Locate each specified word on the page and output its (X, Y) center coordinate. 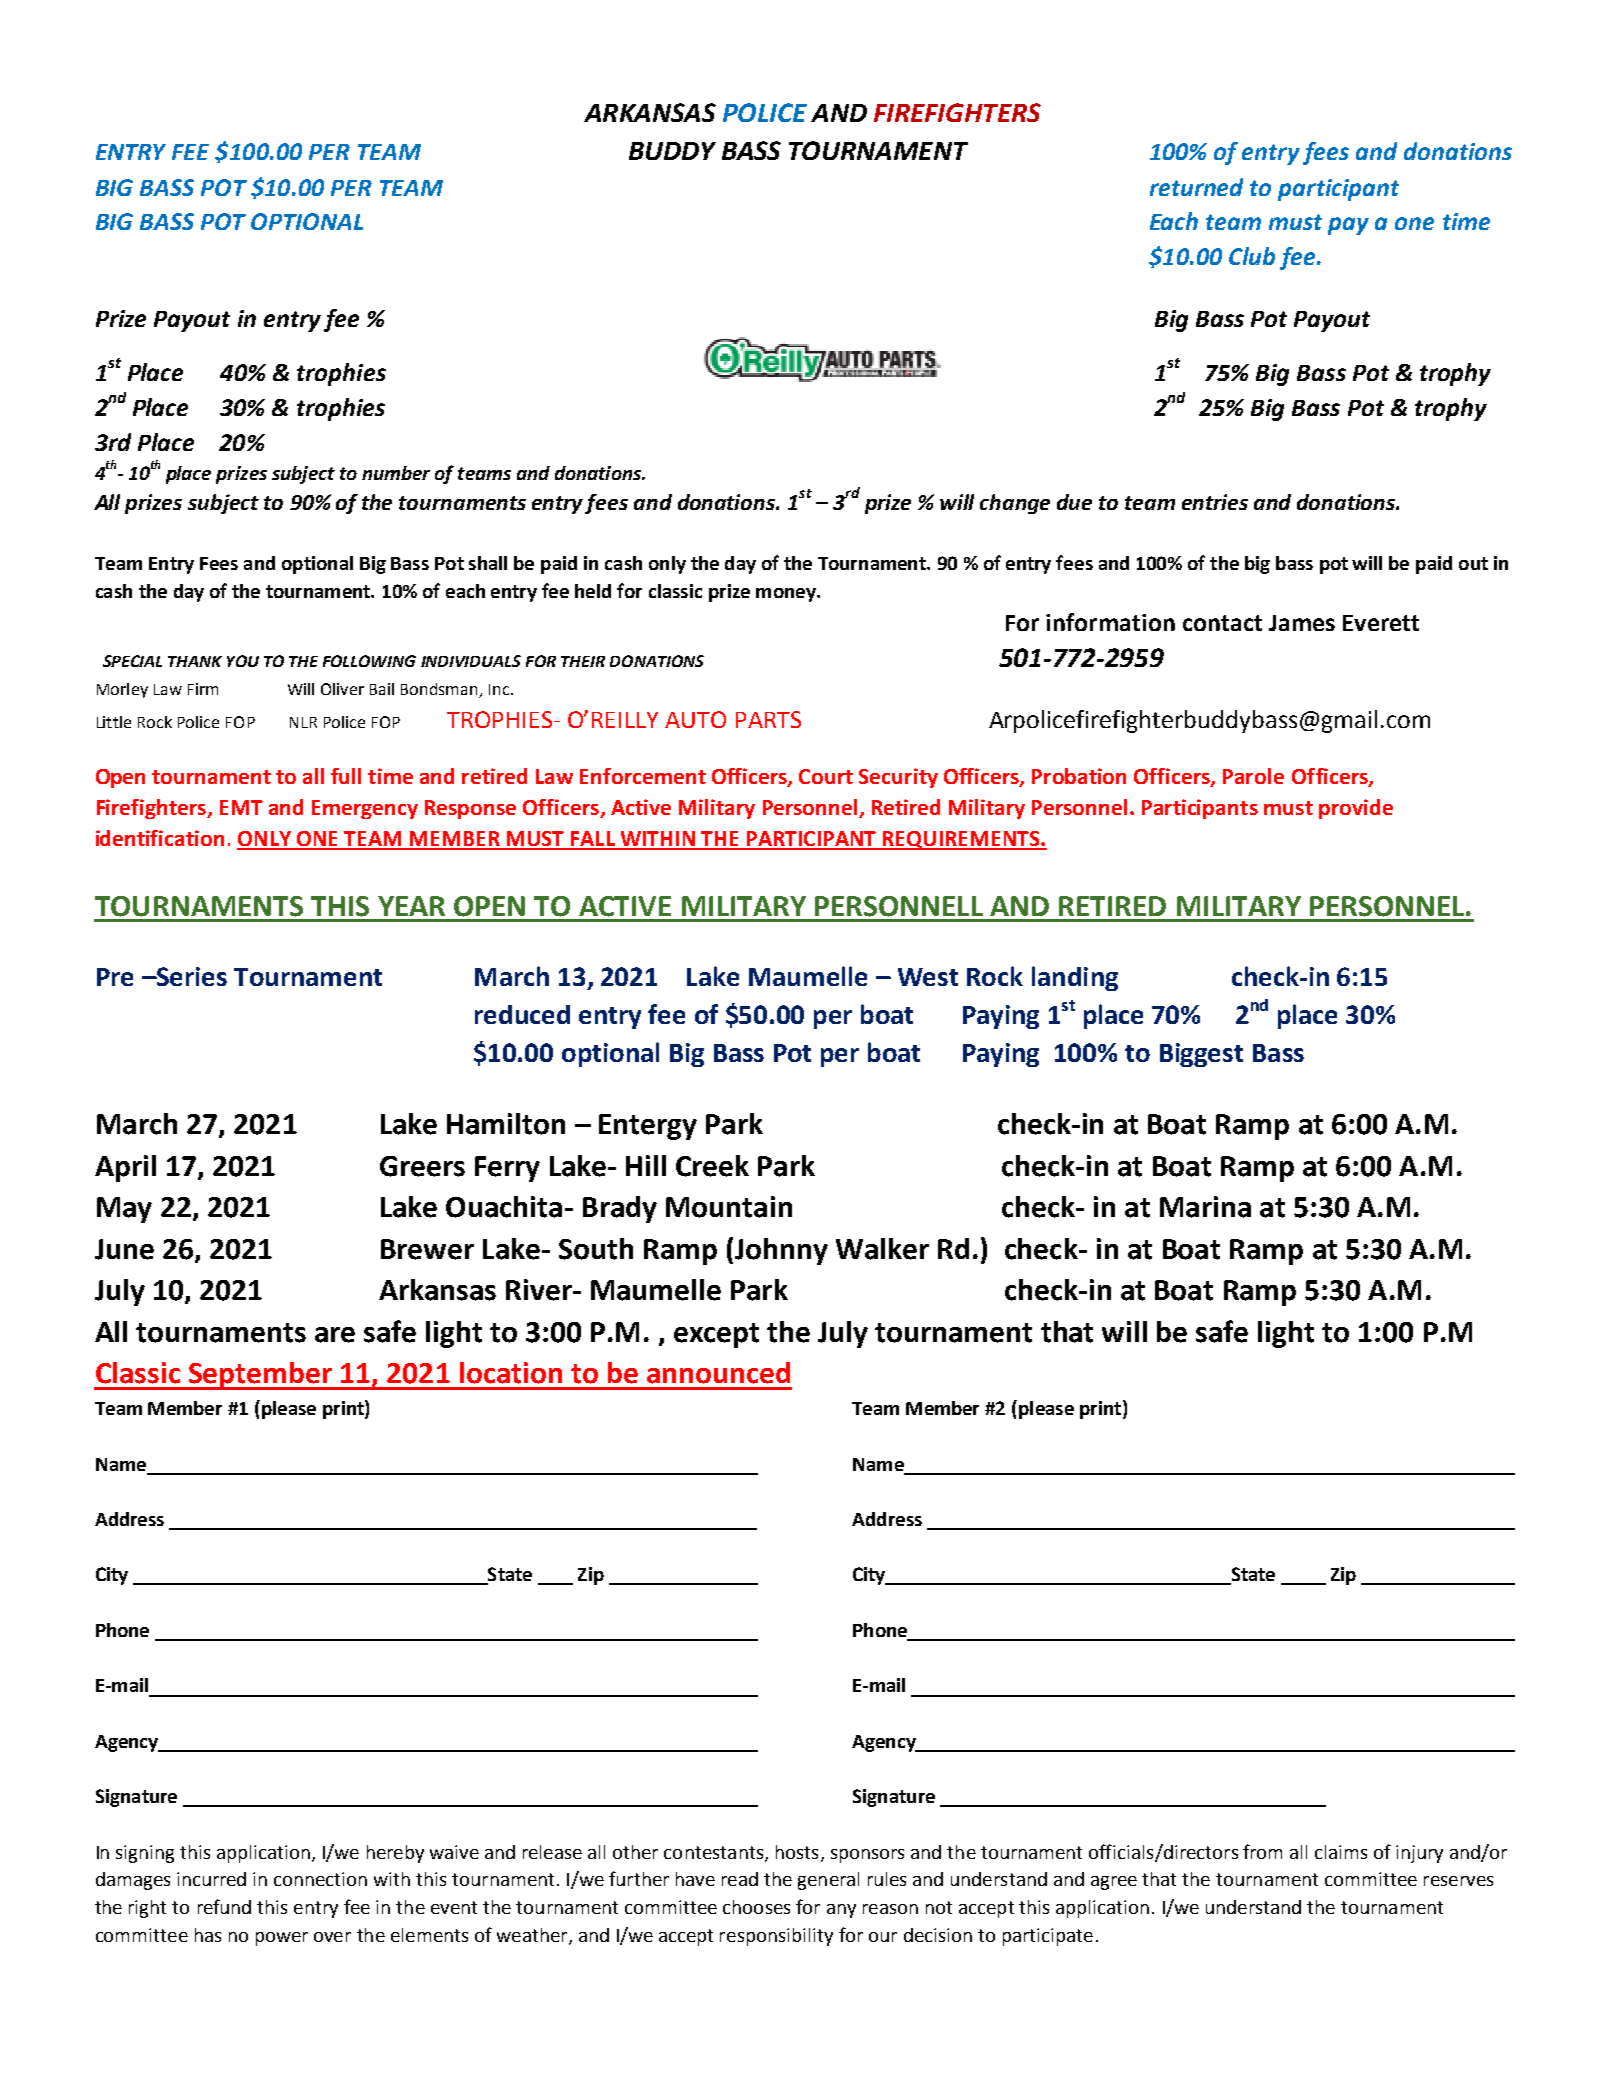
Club (1252, 256)
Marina (1205, 1207)
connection (320, 1879)
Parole (1253, 776)
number (396, 473)
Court (826, 776)
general (828, 1881)
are (335, 1335)
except (716, 1335)
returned (1196, 187)
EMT (241, 807)
